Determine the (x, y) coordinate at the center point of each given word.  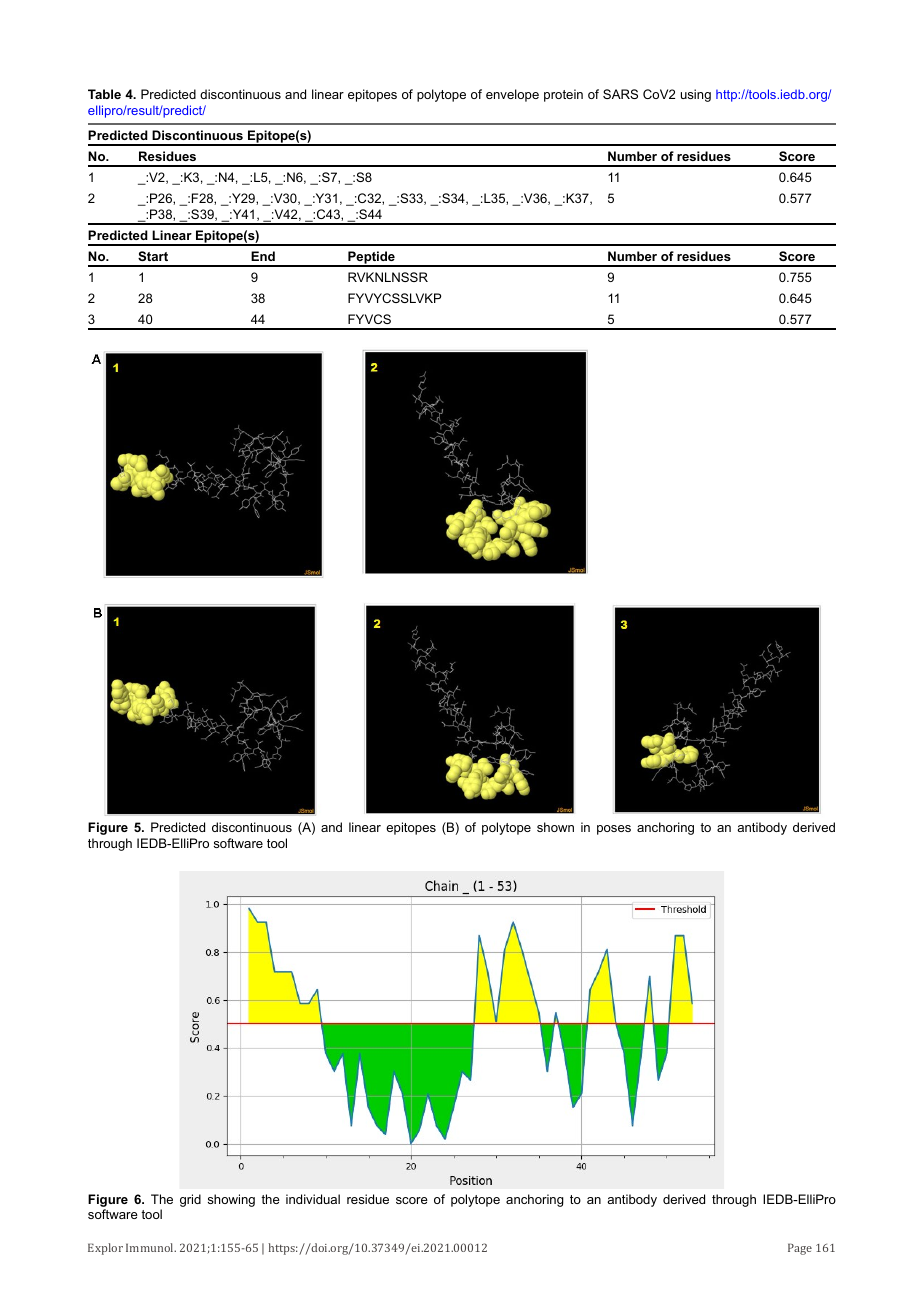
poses (614, 830)
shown (555, 827)
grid (190, 1200)
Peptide (371, 258)
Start (153, 256)
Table (104, 94)
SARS (620, 94)
